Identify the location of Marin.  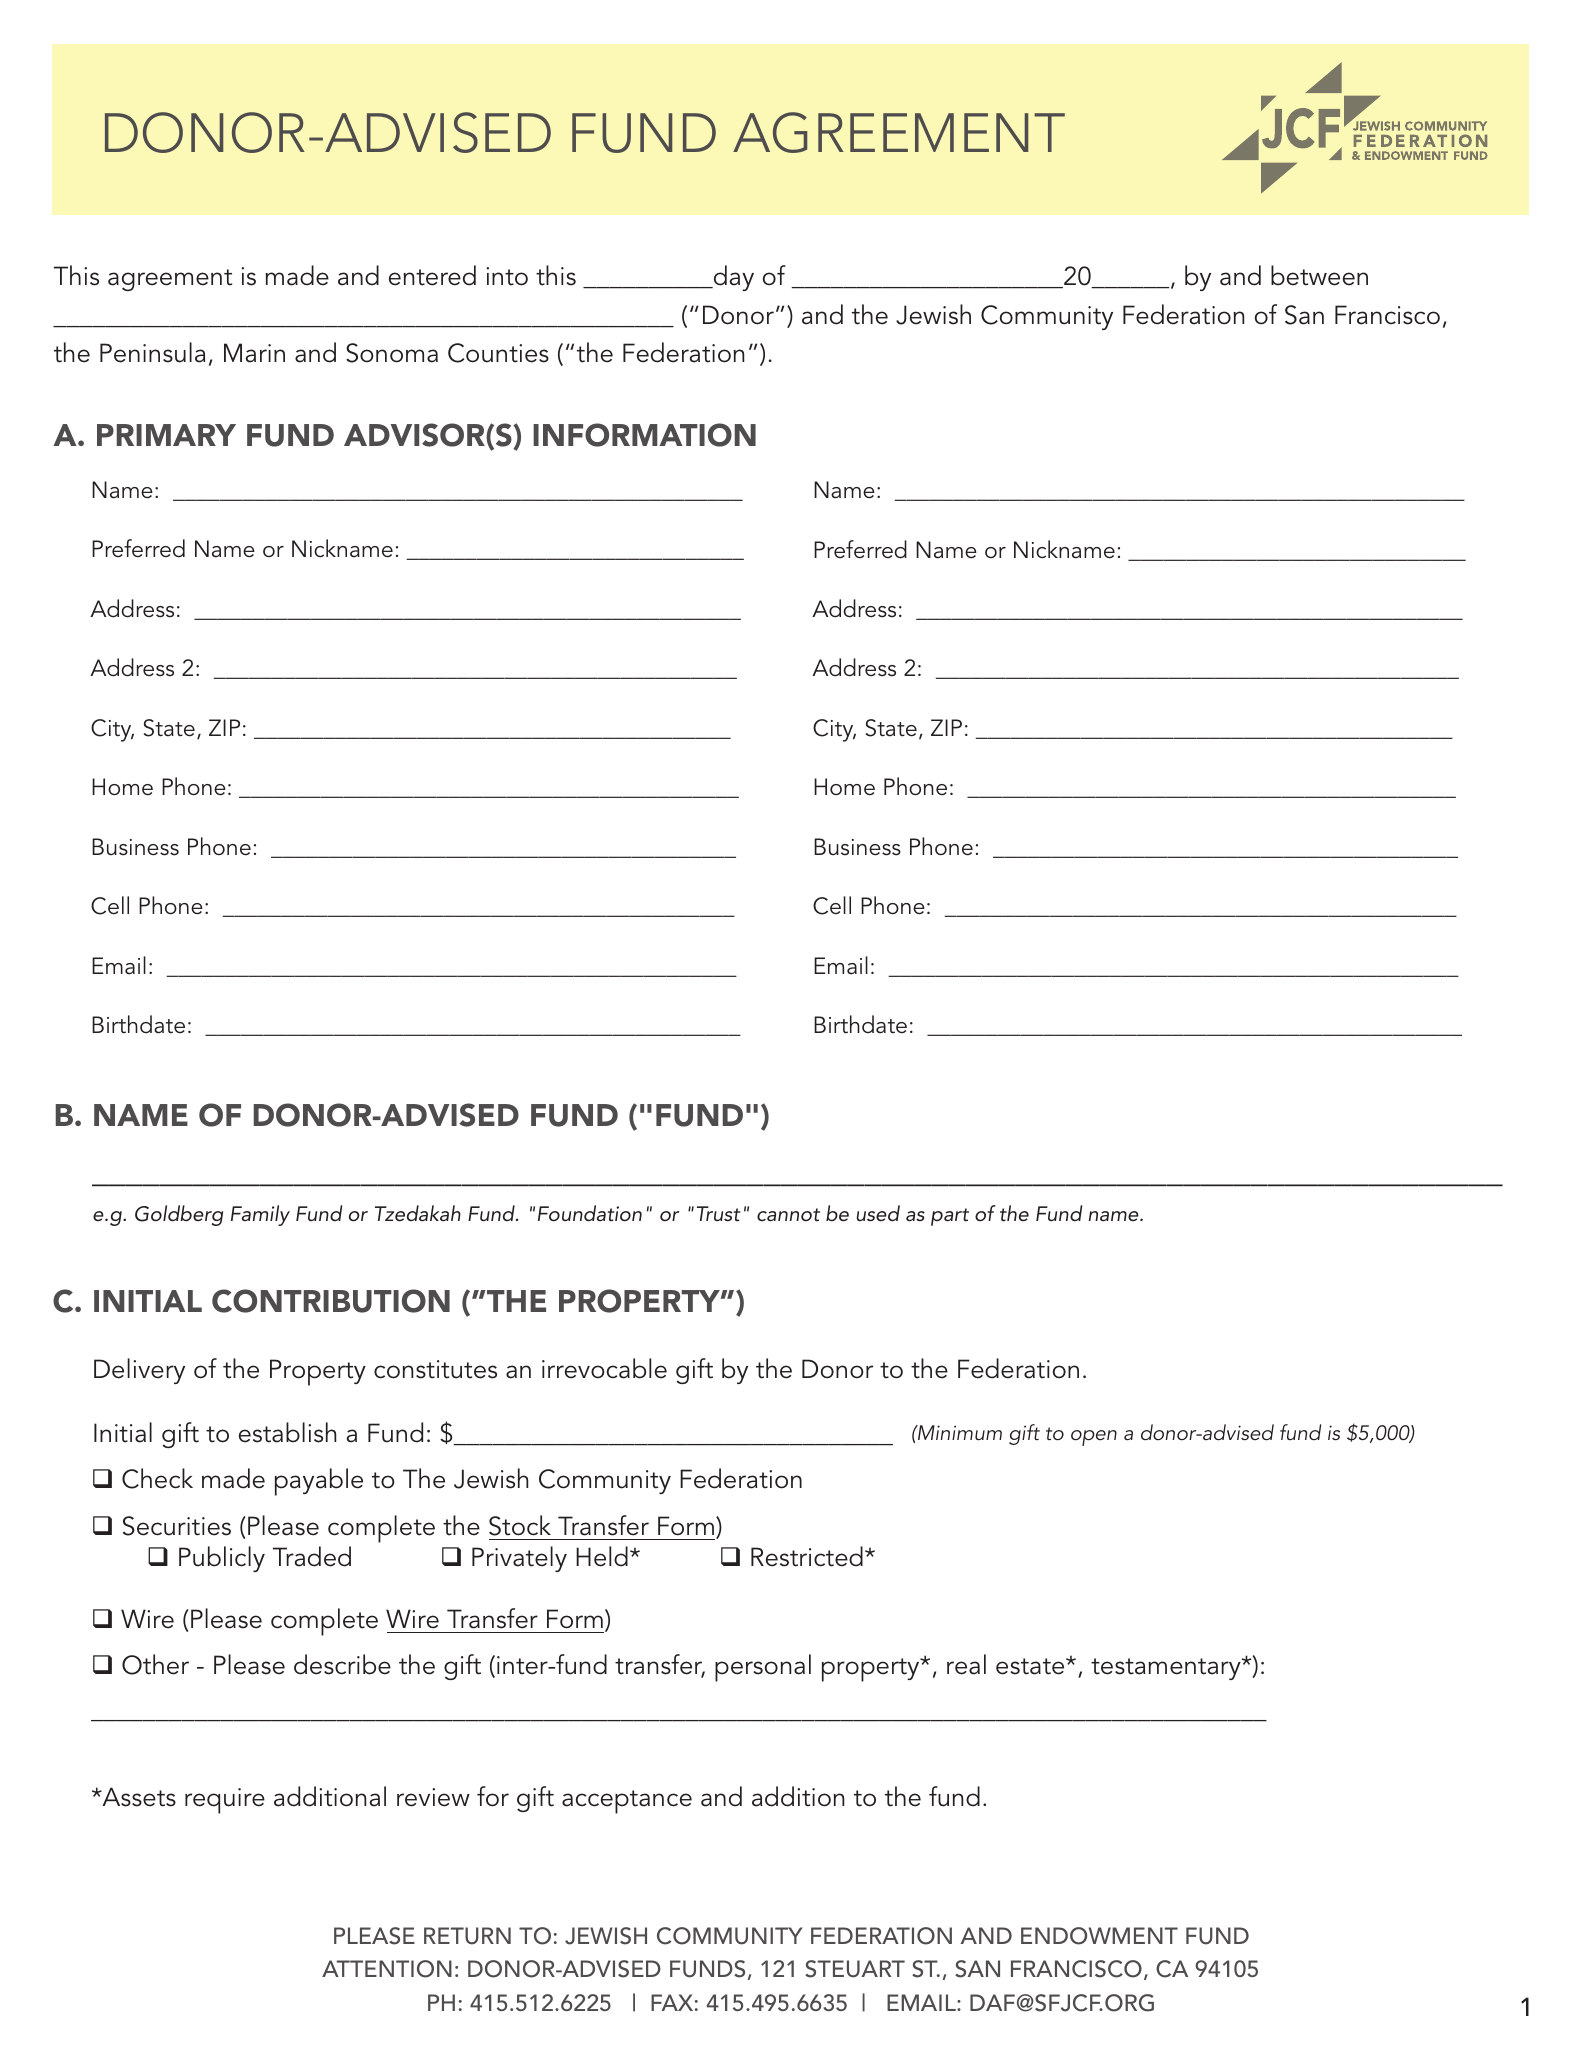
(254, 353).
